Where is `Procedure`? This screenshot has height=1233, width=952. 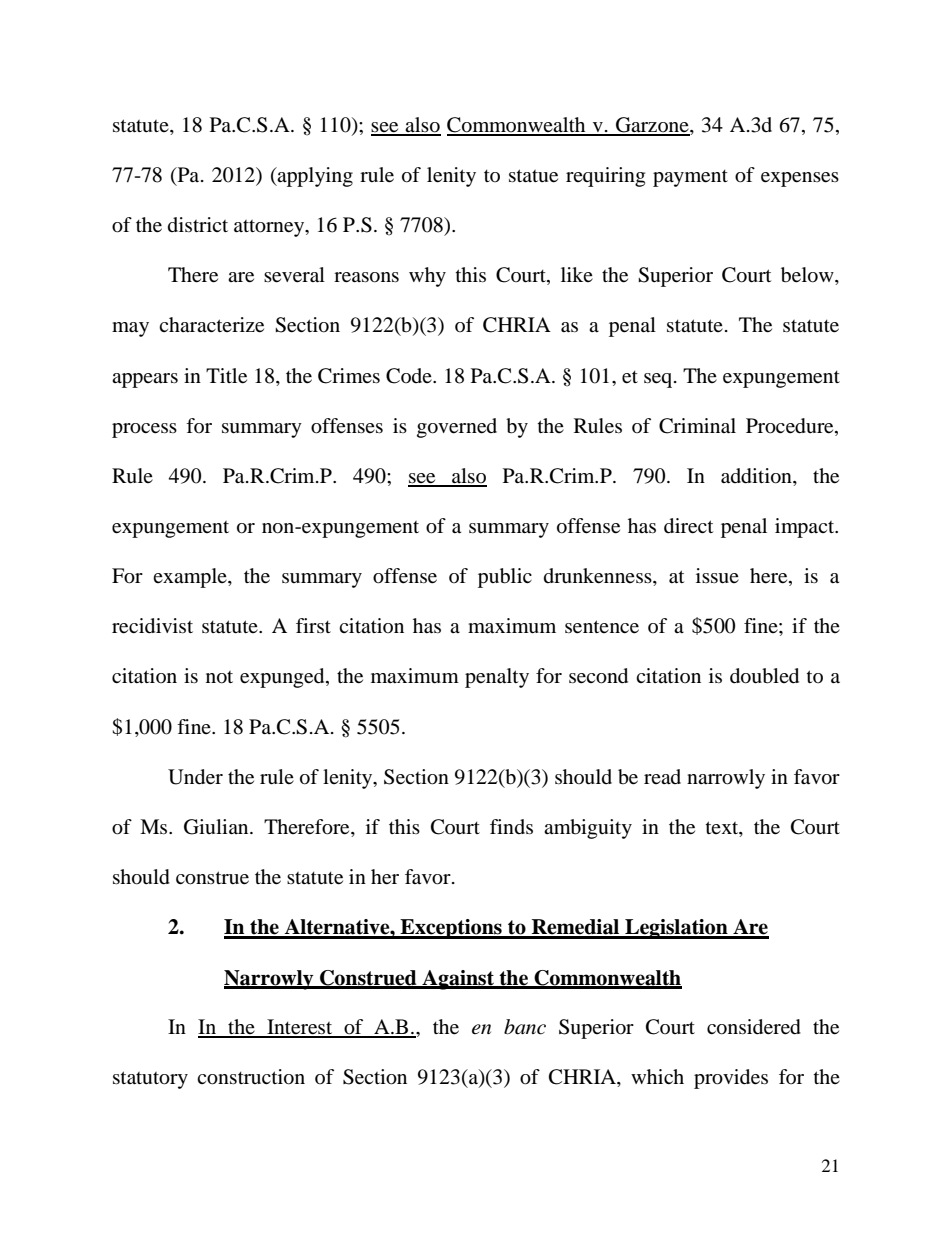 Procedure is located at coordinates (791, 426).
